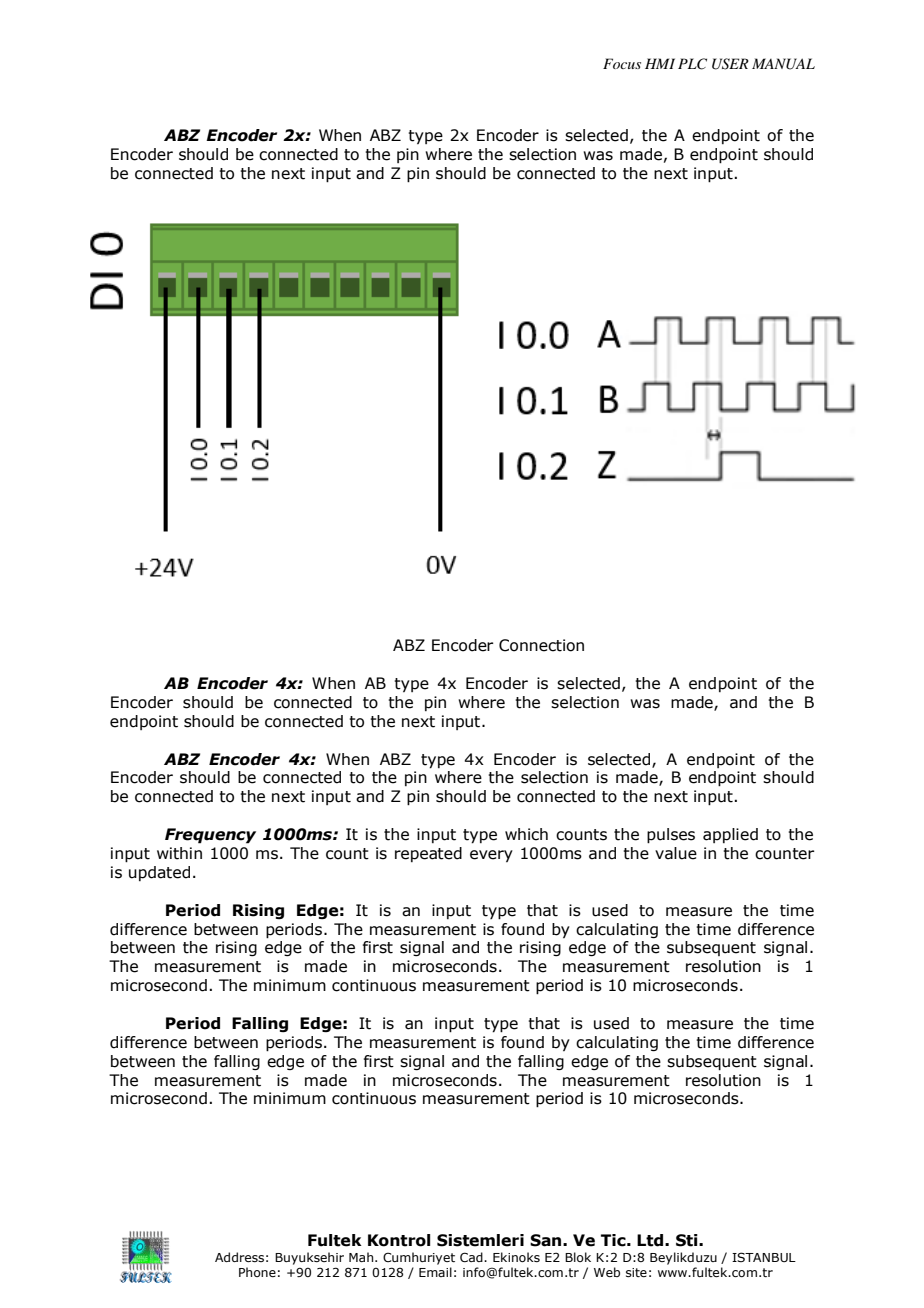 The image size is (924, 1308). I want to click on HMI, so click(660, 63).
